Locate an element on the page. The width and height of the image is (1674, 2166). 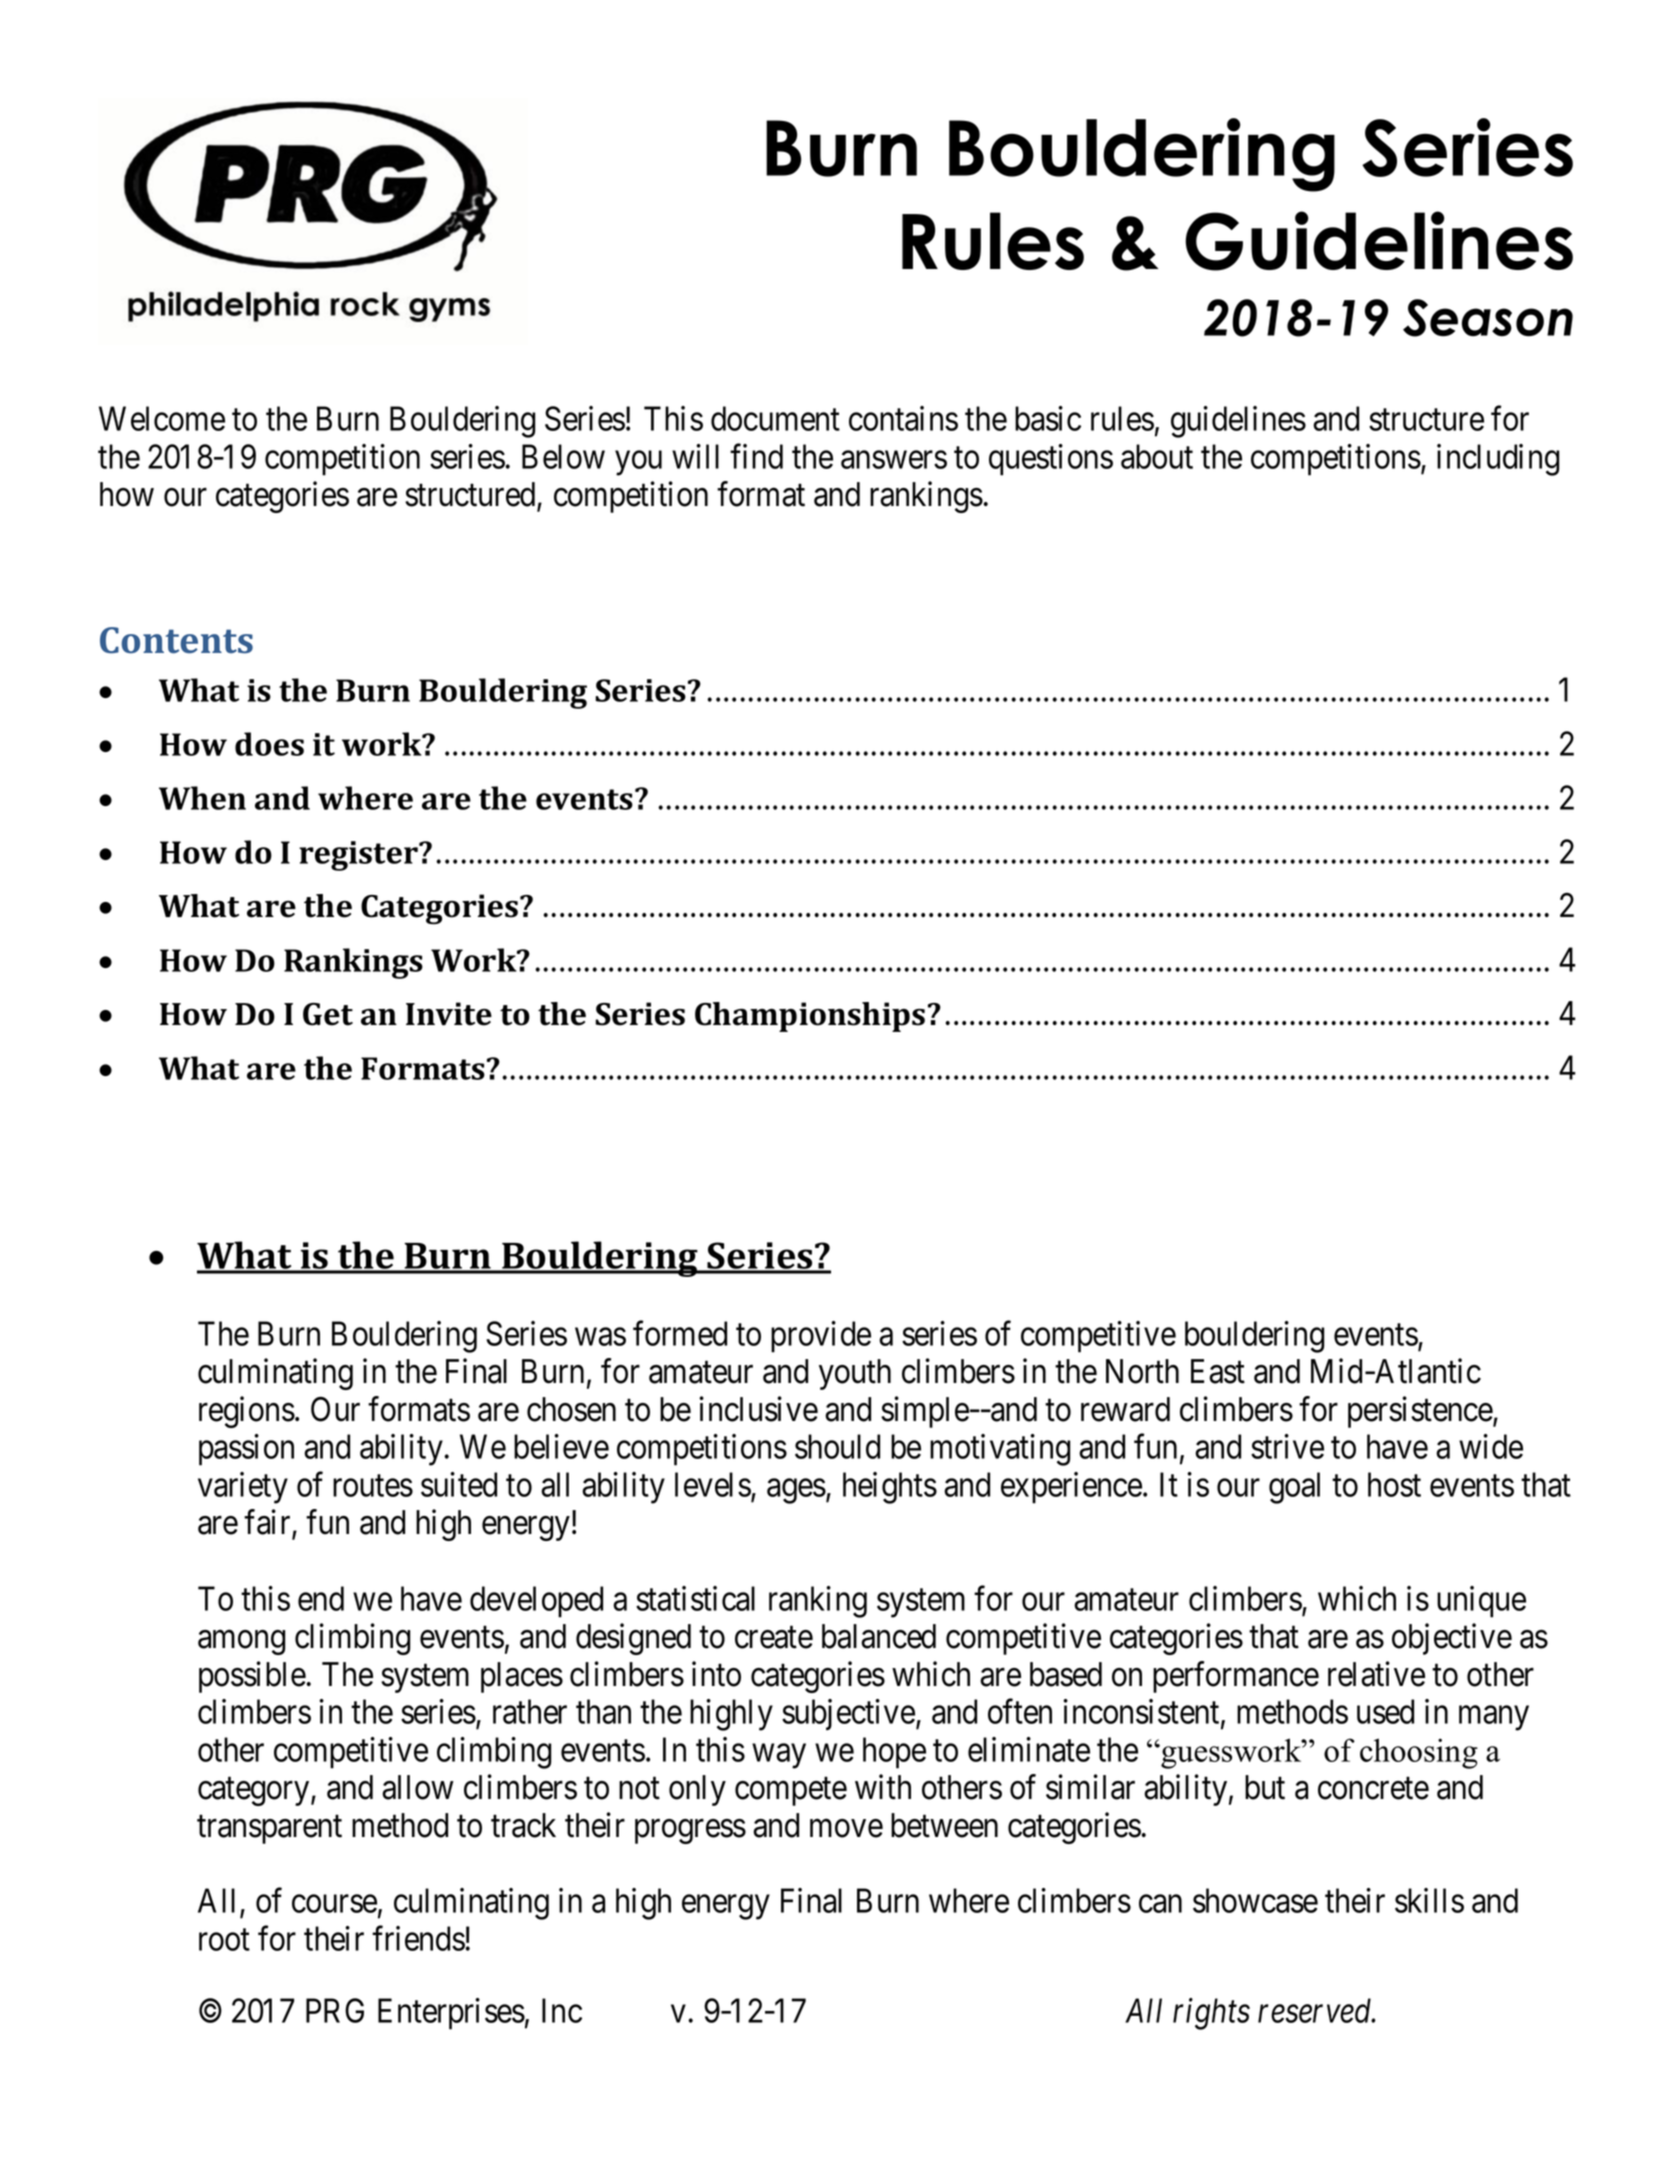
between is located at coordinates (944, 1825).
